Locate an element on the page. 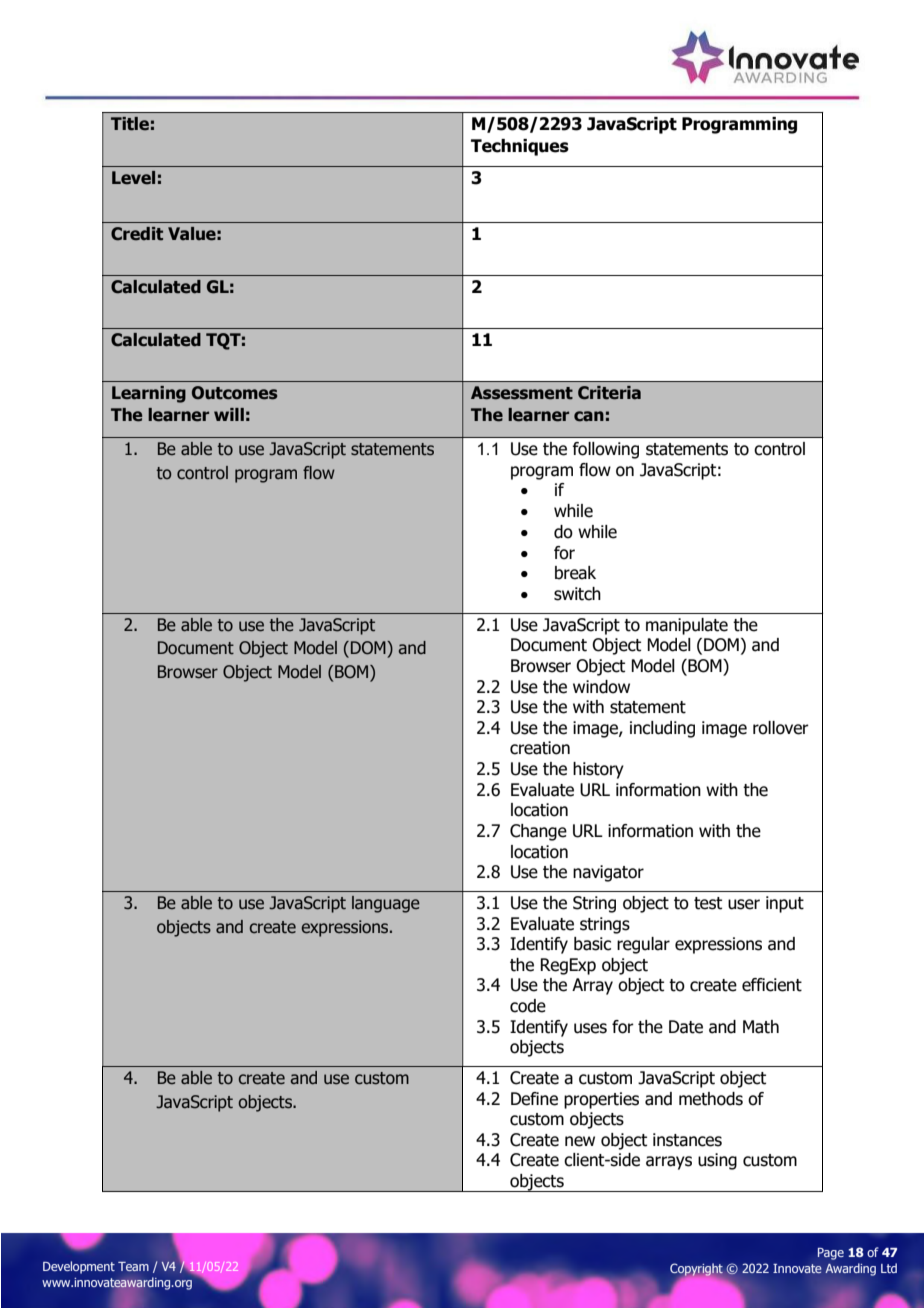 The width and height of the image is (924, 1308). Criteria is located at coordinates (609, 393).
